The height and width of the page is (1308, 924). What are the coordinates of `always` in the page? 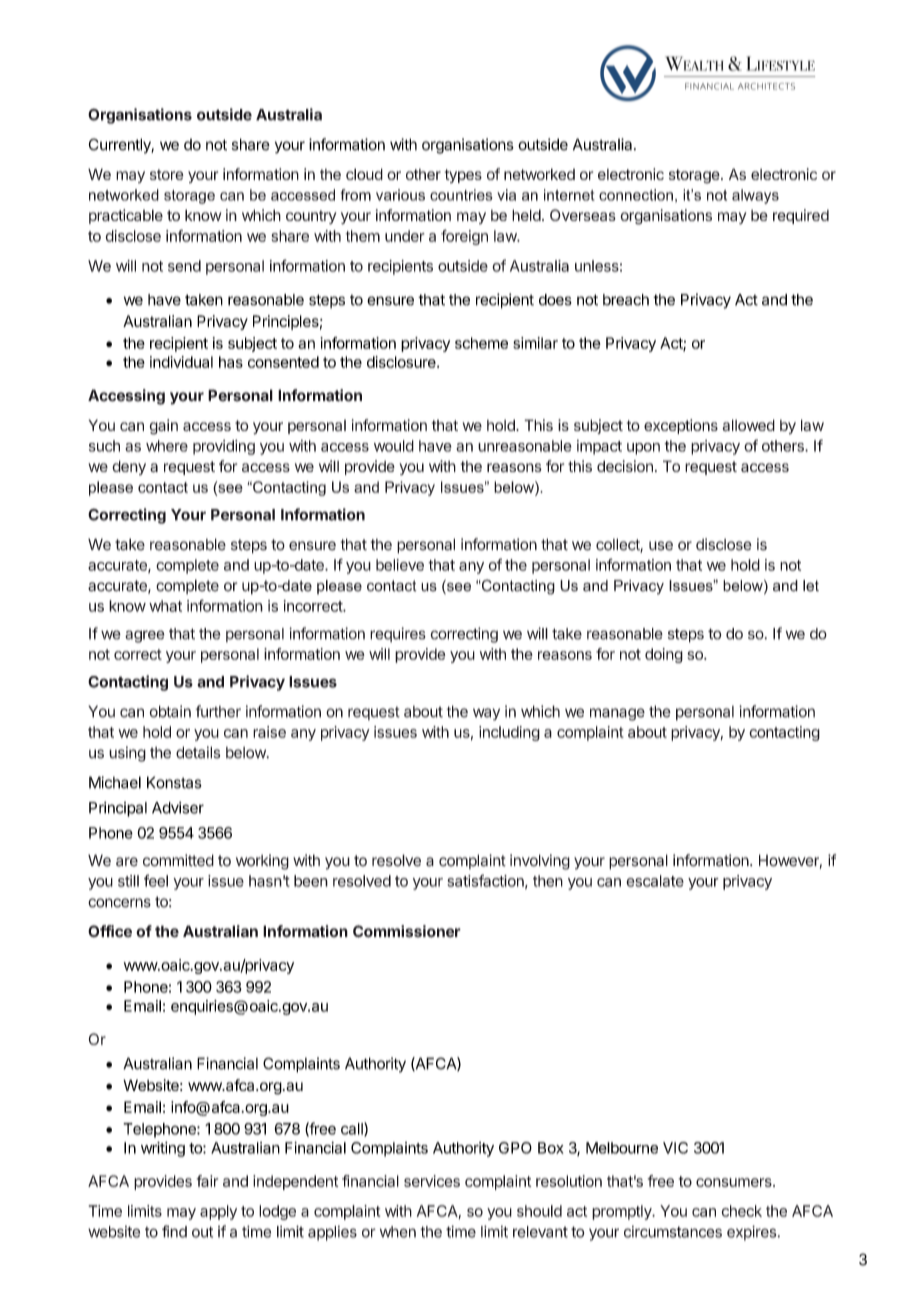 It's located at (755, 196).
